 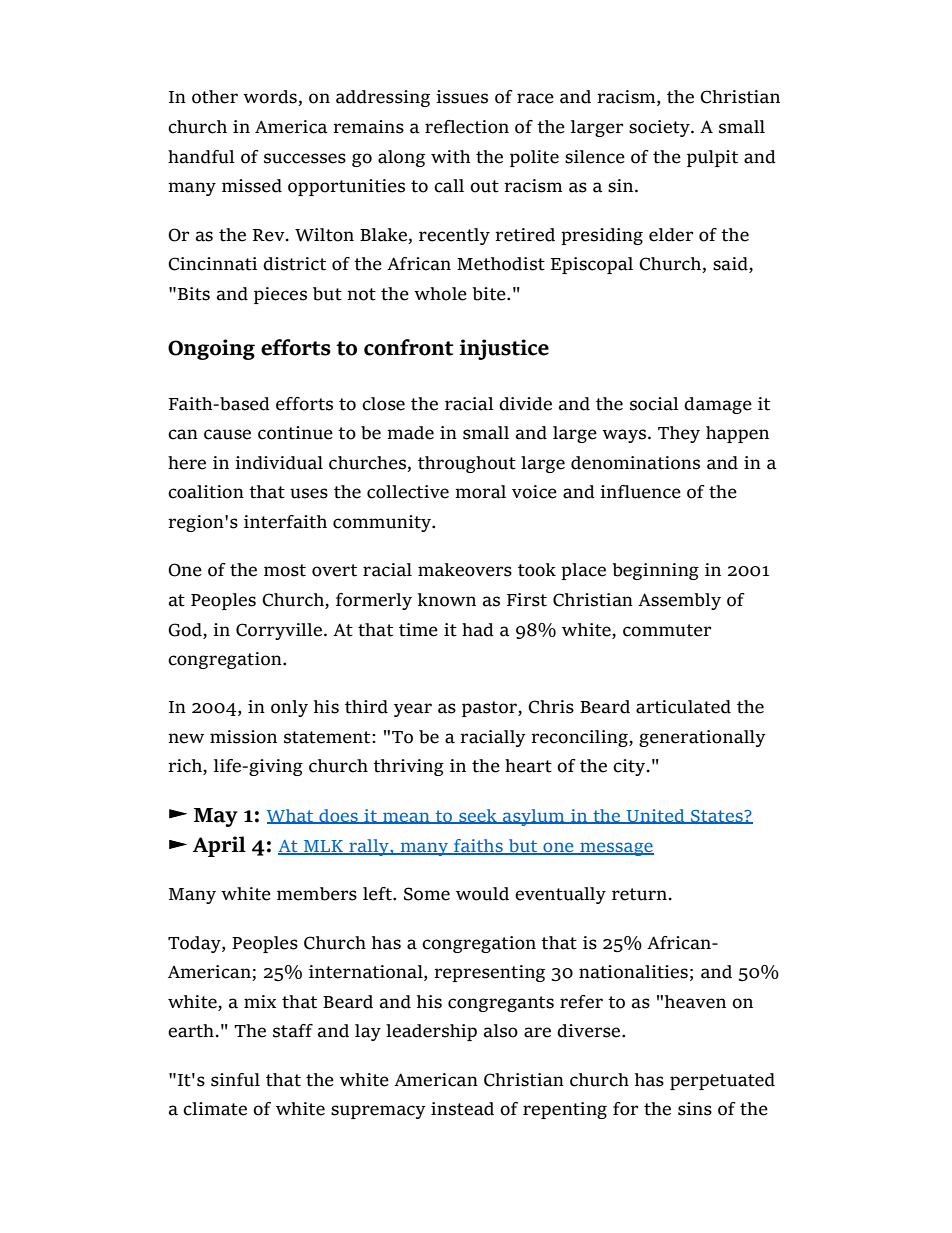 What do you see at coordinates (679, 601) in the image?
I see `Assembly` at bounding box center [679, 601].
